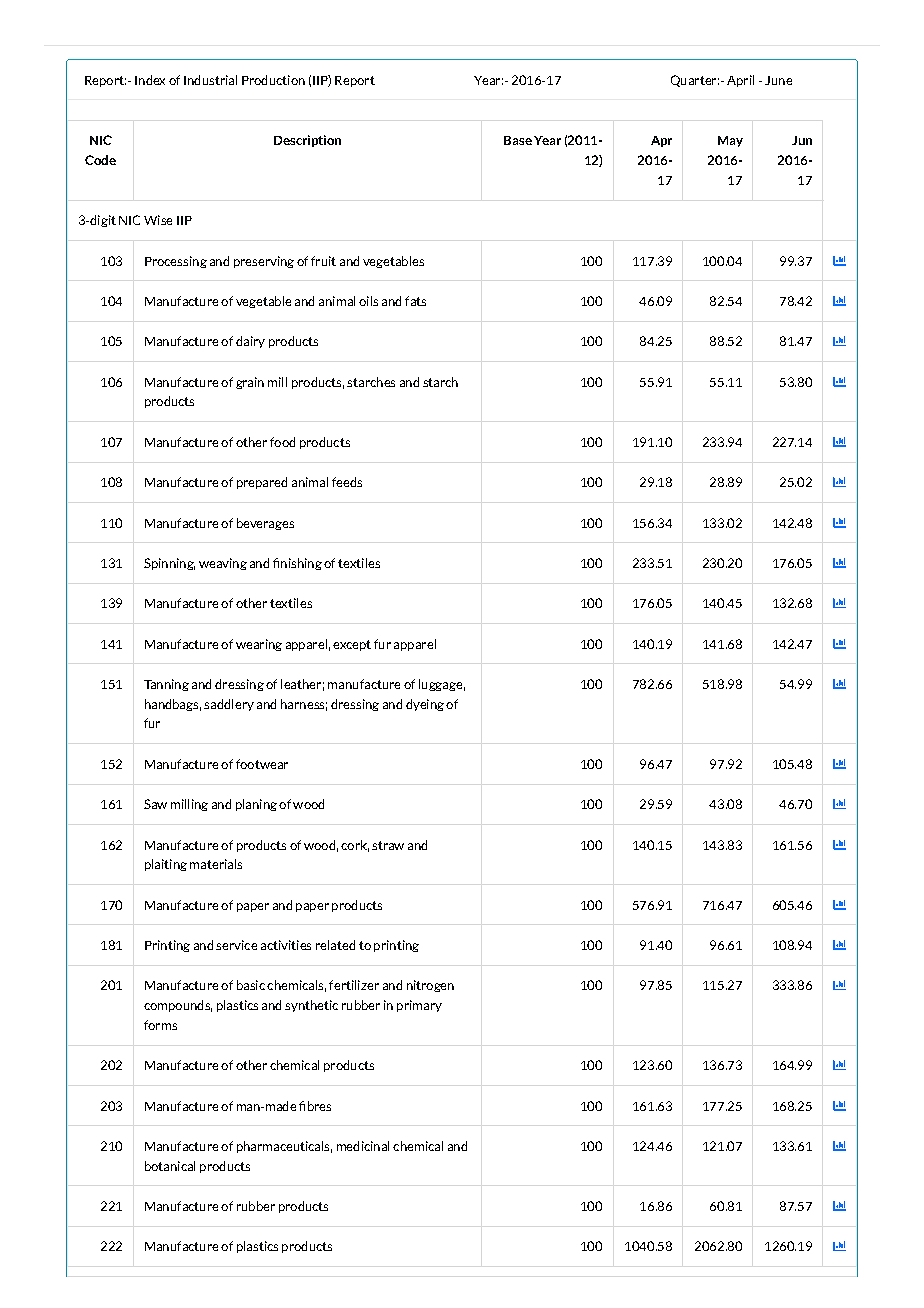 This page has width=924, height=1308. I want to click on Saw, so click(155, 804).
